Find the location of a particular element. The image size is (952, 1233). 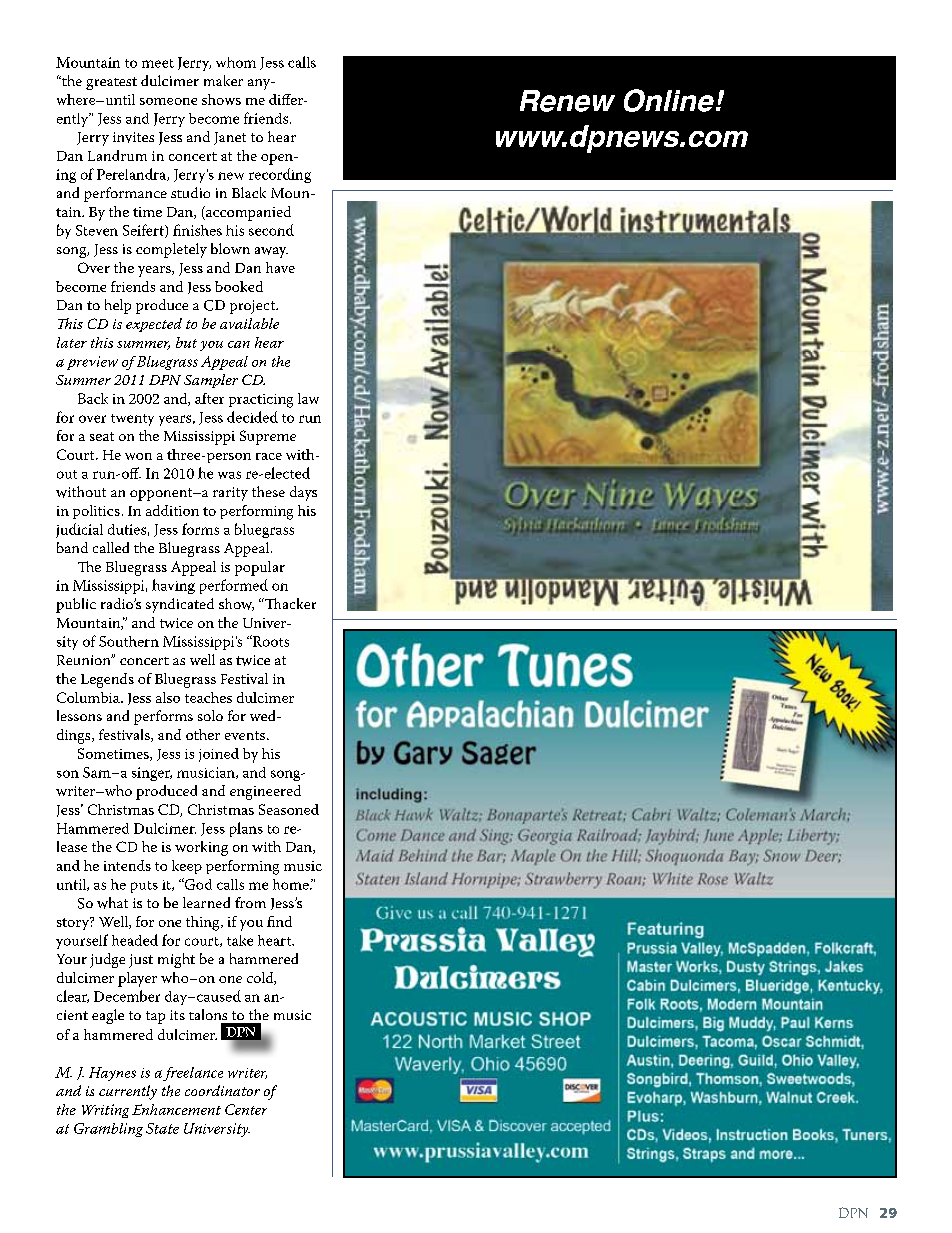

events is located at coordinates (246, 735).
